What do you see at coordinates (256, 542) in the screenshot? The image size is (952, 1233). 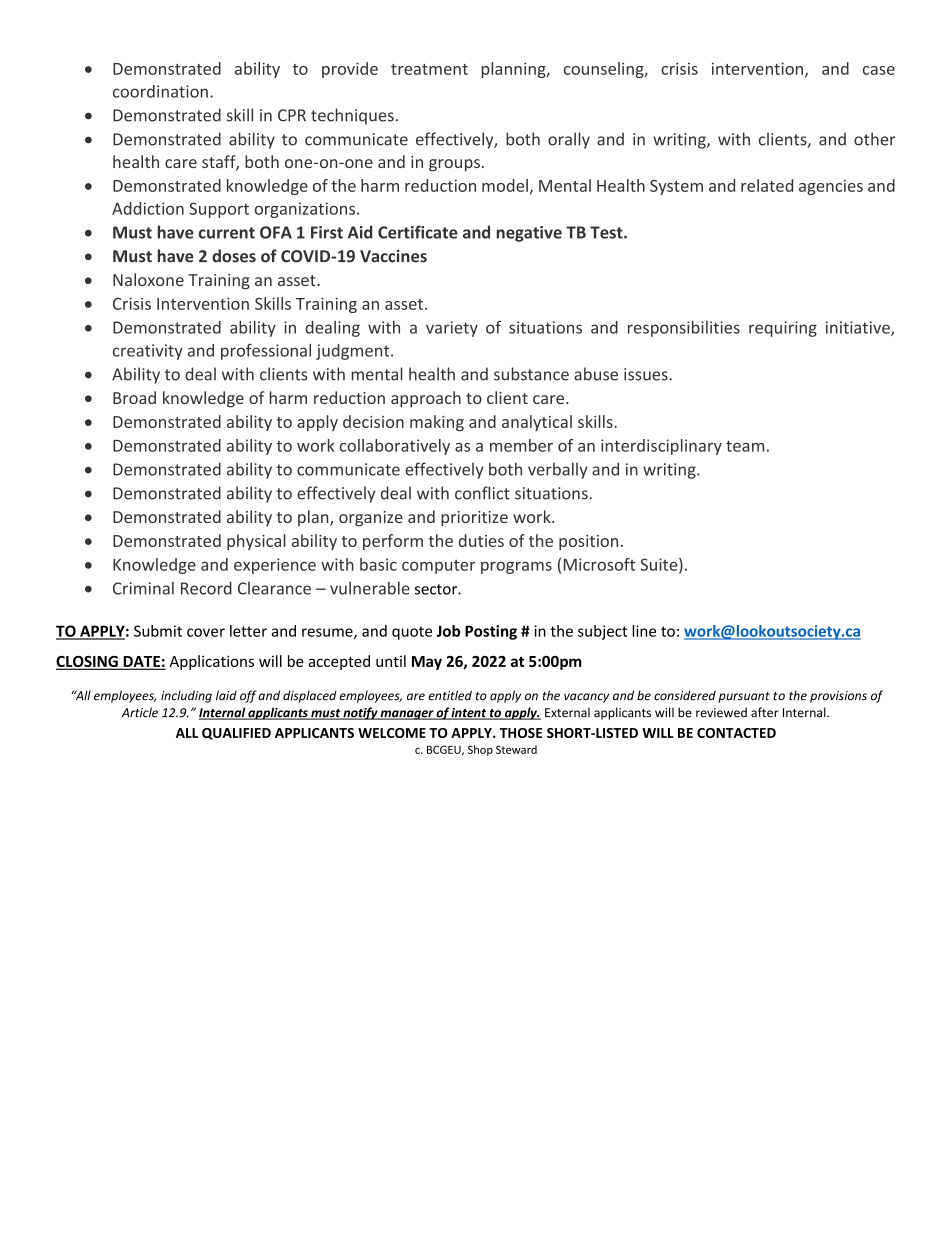 I see `physical` at bounding box center [256, 542].
